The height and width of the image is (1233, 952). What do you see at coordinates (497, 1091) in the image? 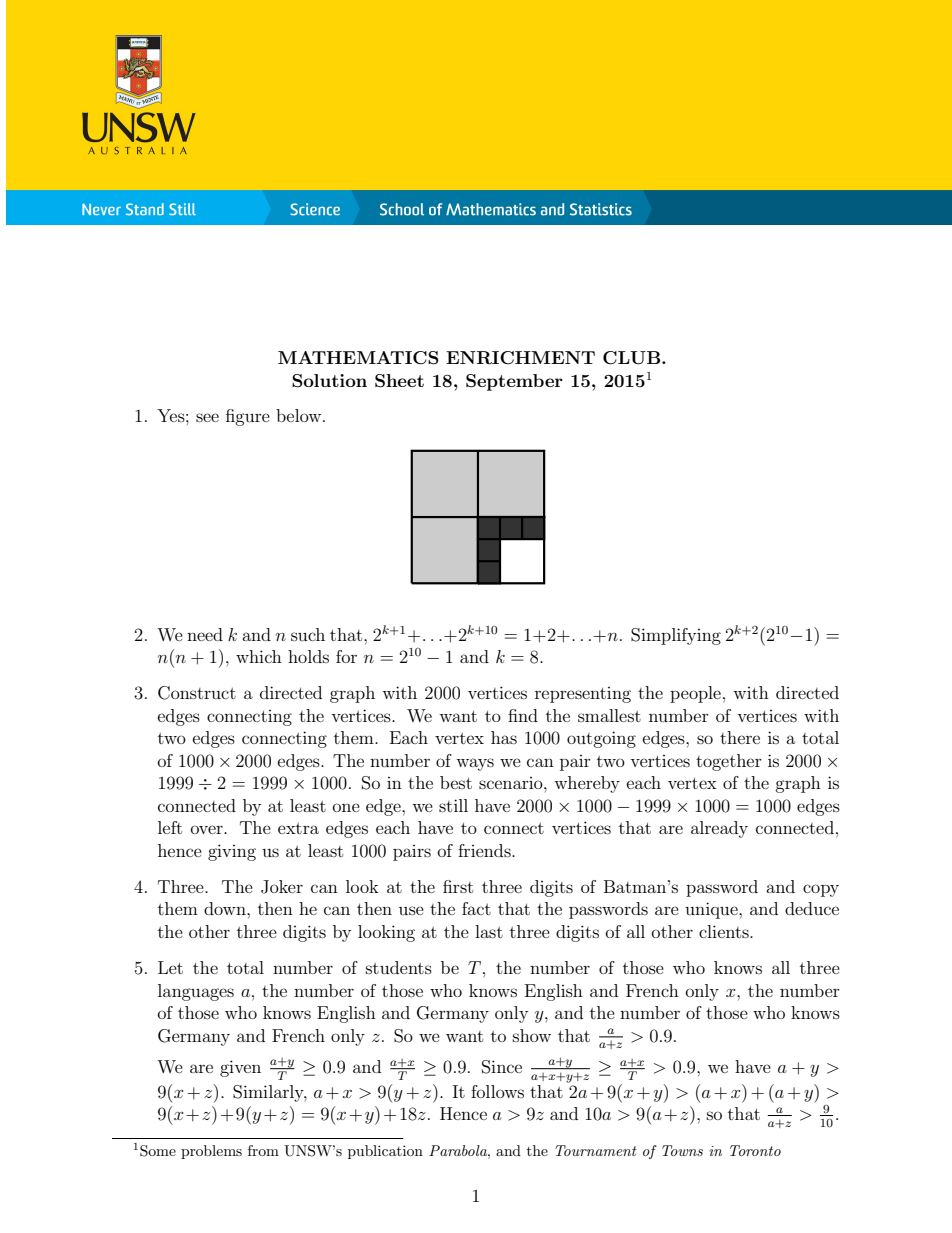
I see `follows` at bounding box center [497, 1091].
